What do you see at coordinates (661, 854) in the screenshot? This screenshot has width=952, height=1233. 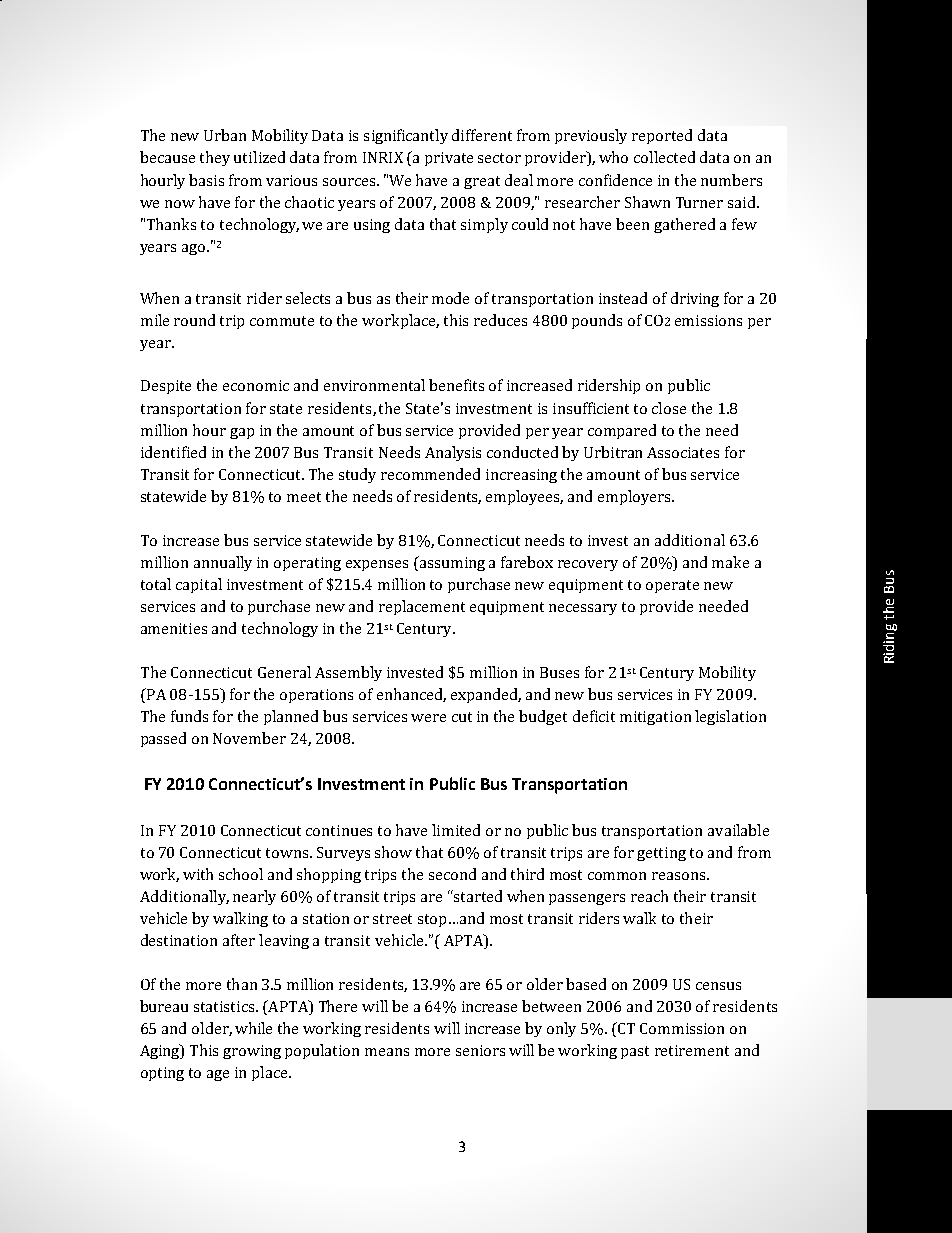 I see `getting` at bounding box center [661, 854].
